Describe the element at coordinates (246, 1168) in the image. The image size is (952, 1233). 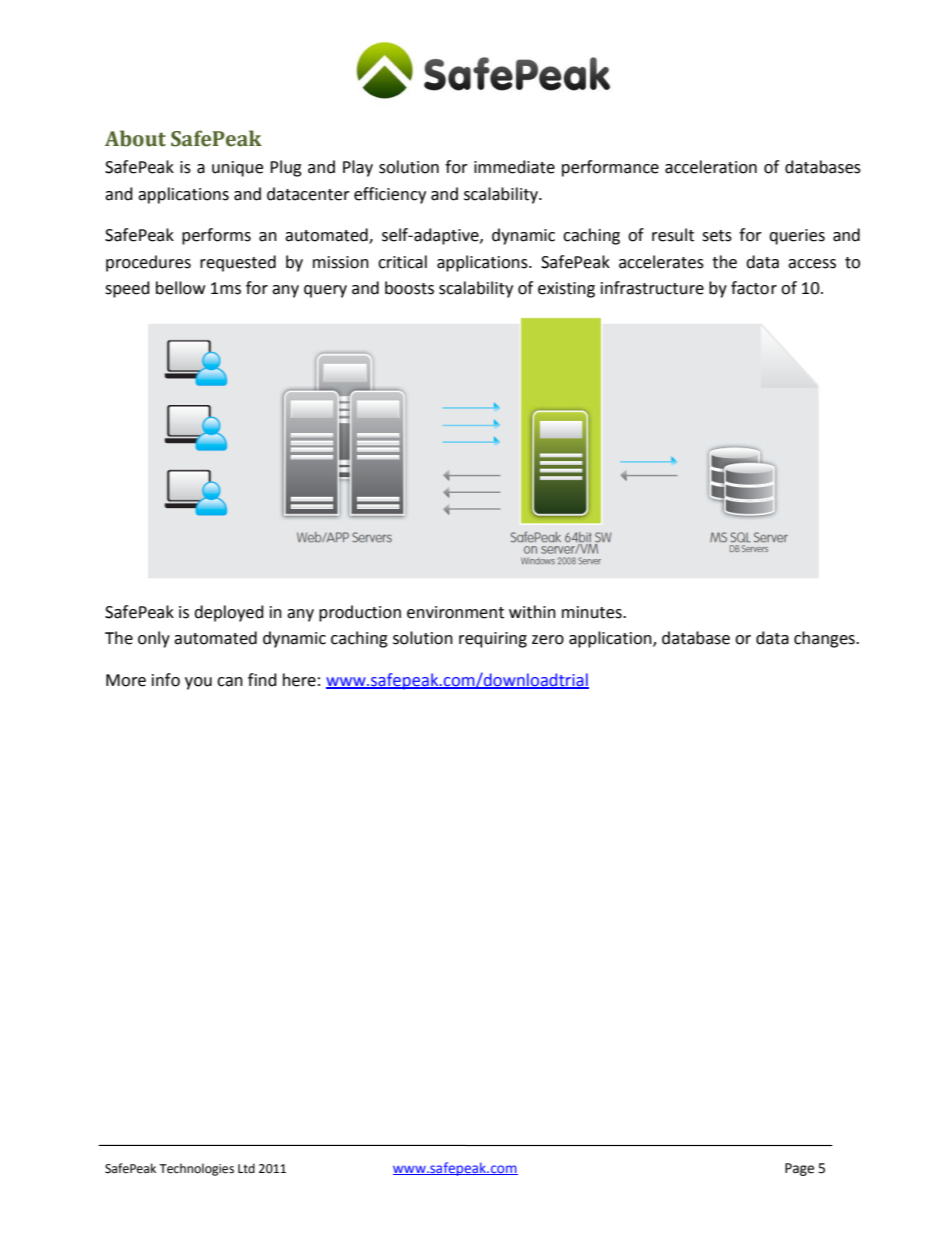
I see `Ltd` at that location.
